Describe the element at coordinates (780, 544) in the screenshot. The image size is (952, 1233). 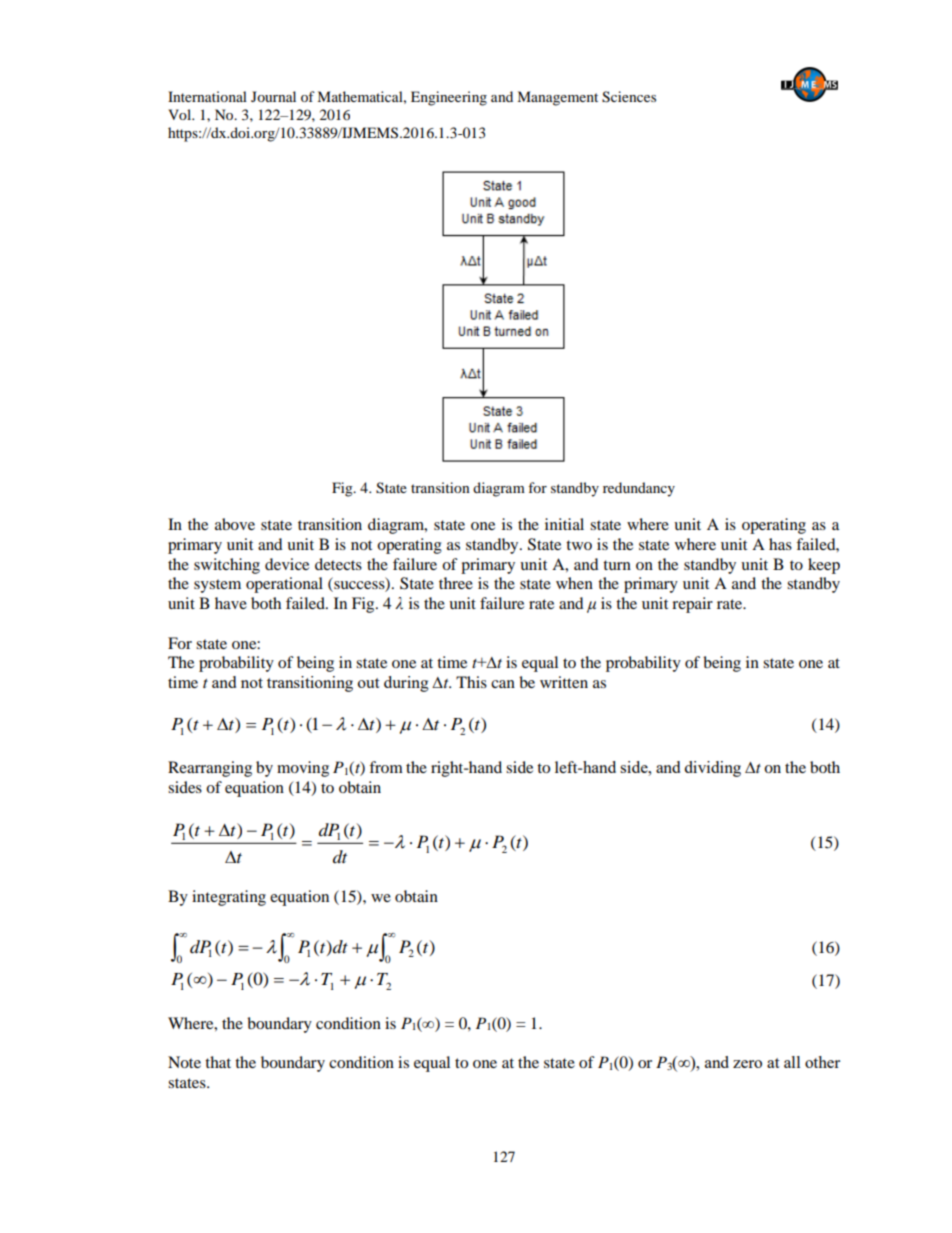
I see `has` at that location.
